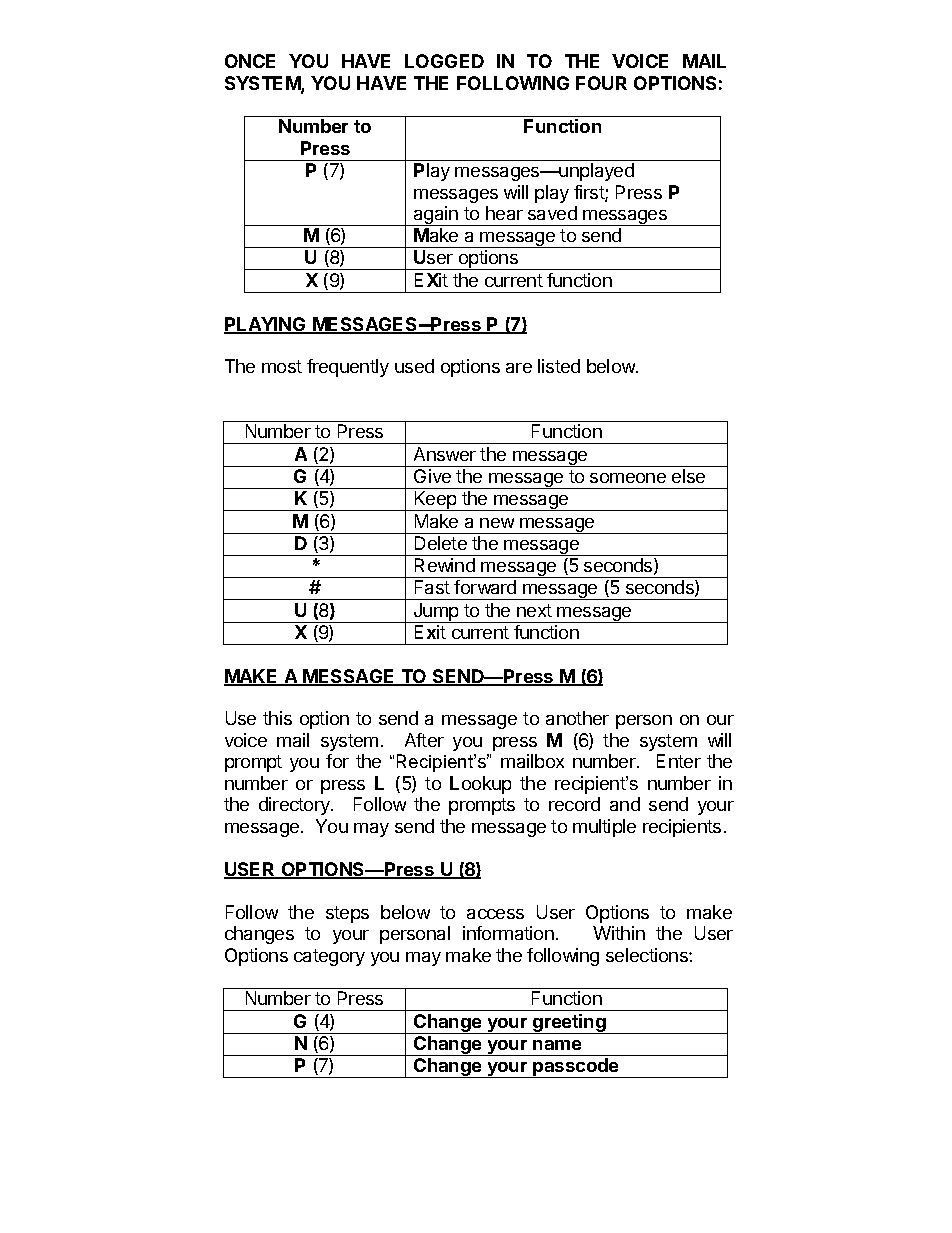 The width and height of the page is (952, 1233). I want to click on someone, so click(628, 478).
